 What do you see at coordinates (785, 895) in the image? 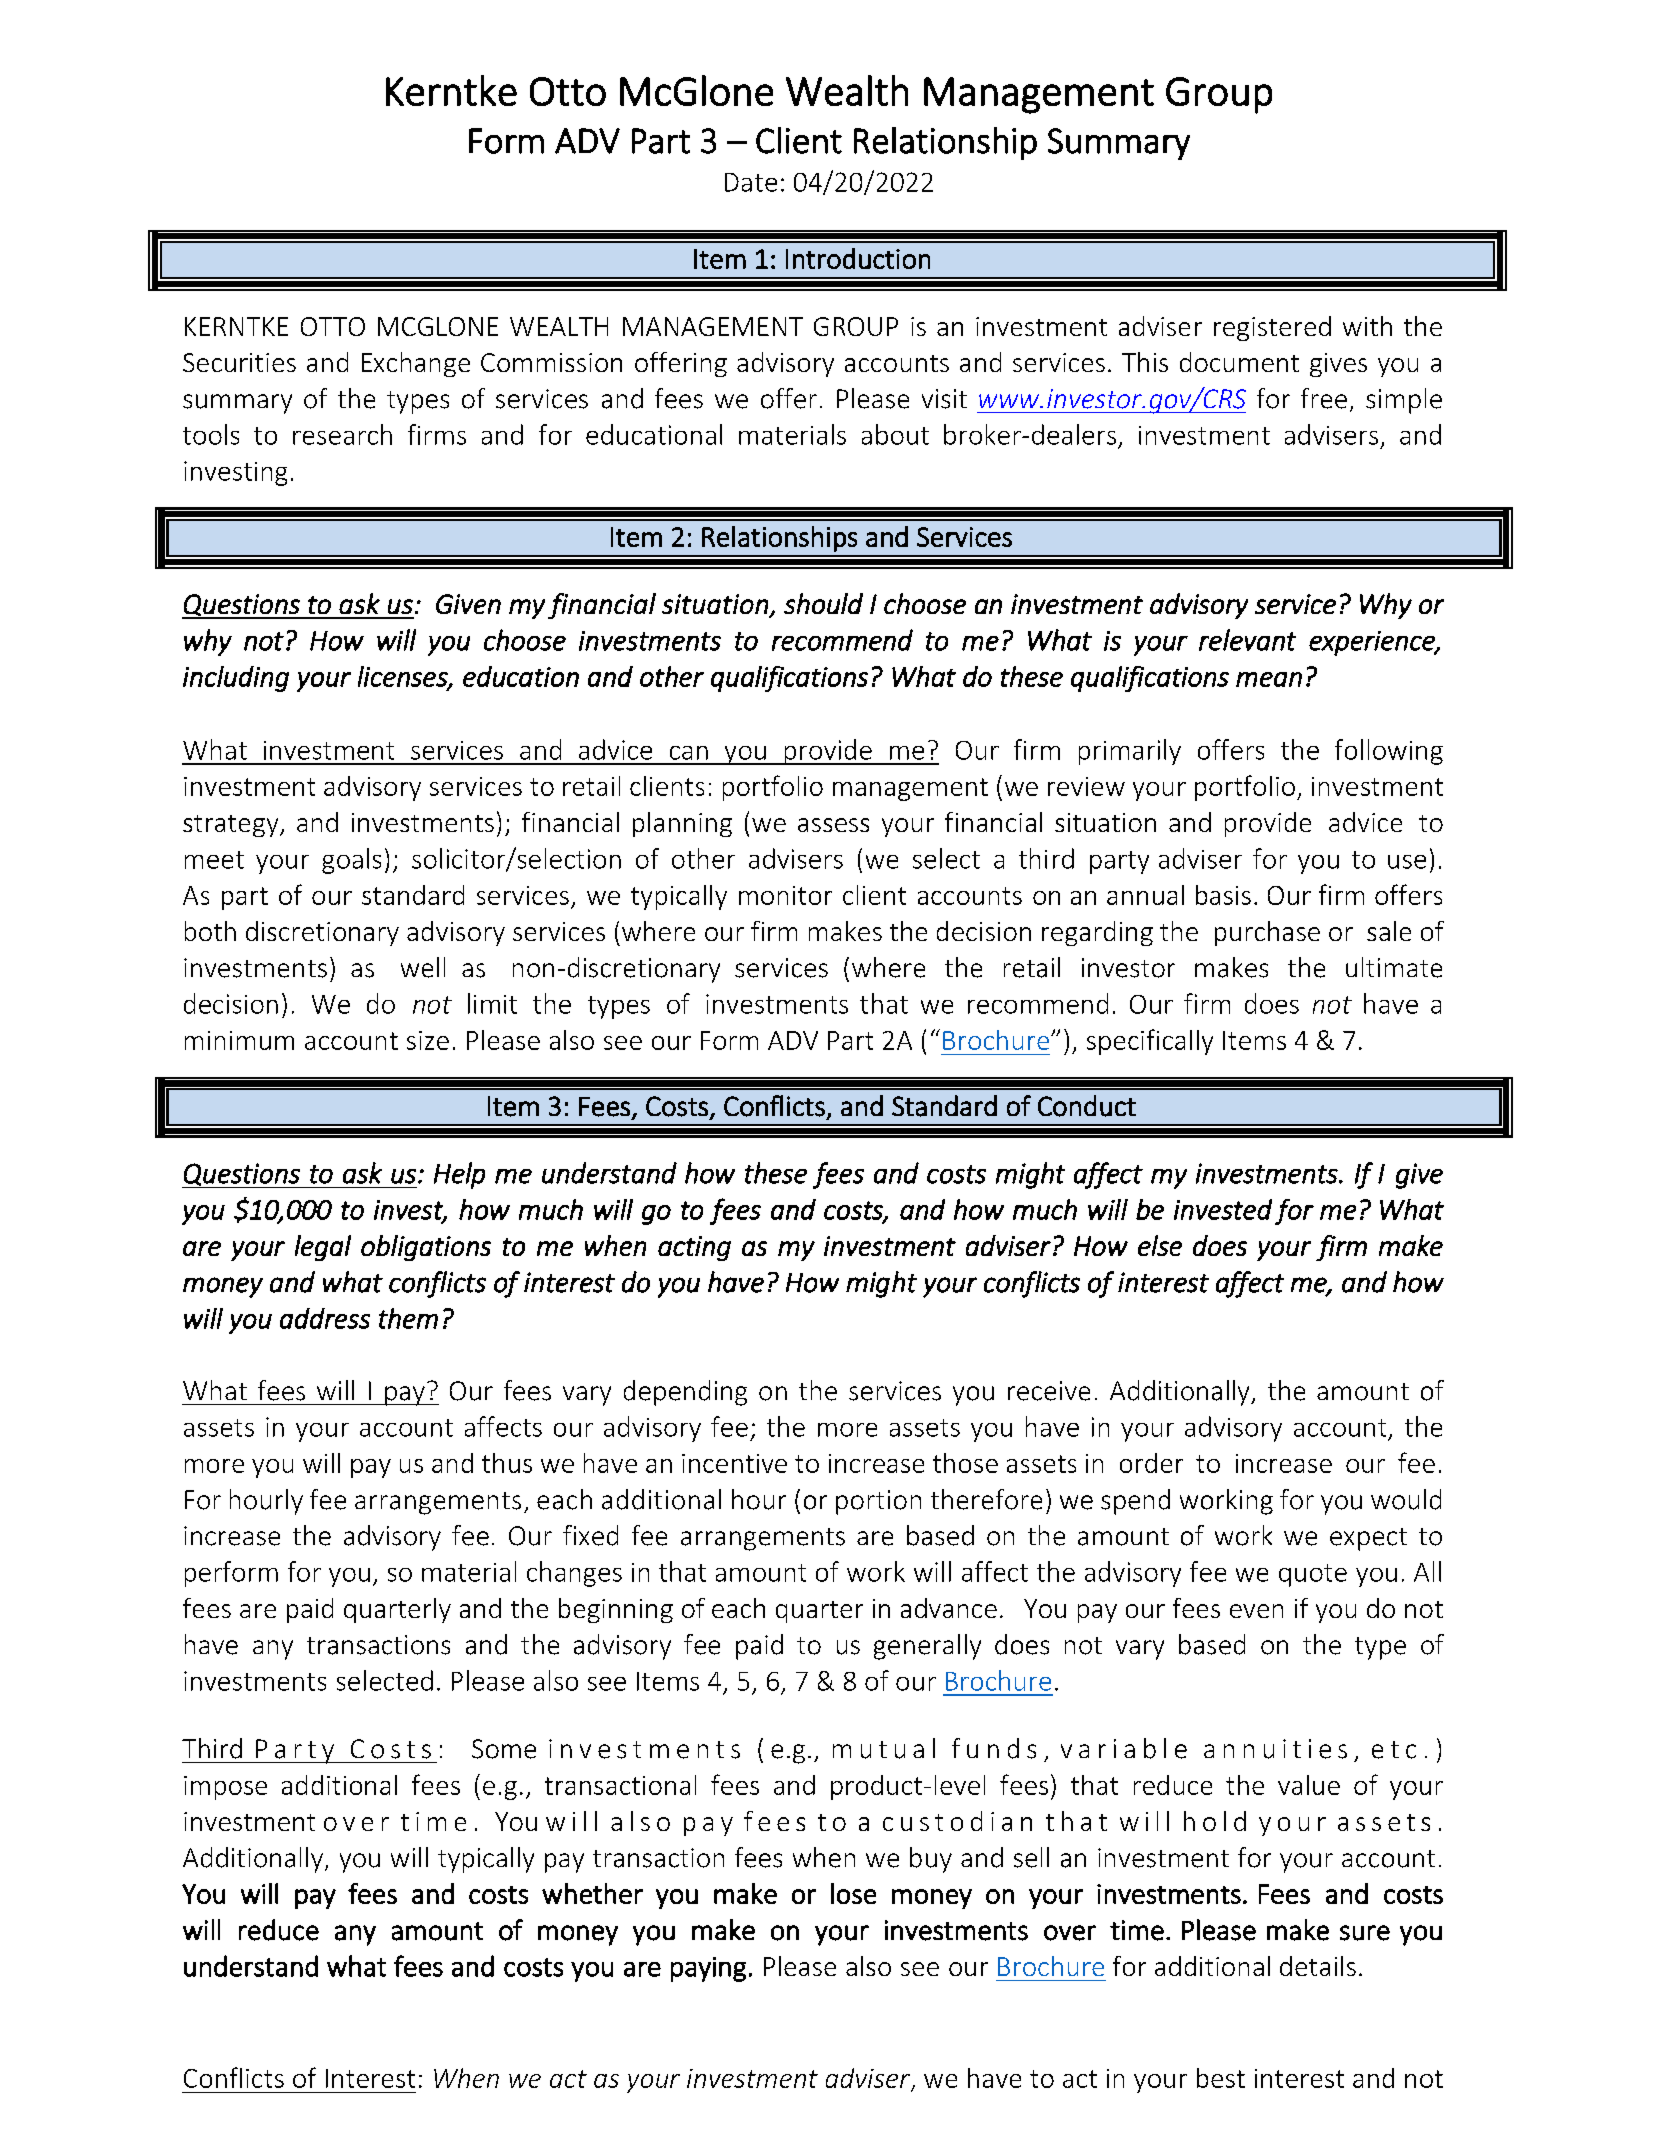
I see `monitor` at bounding box center [785, 895].
